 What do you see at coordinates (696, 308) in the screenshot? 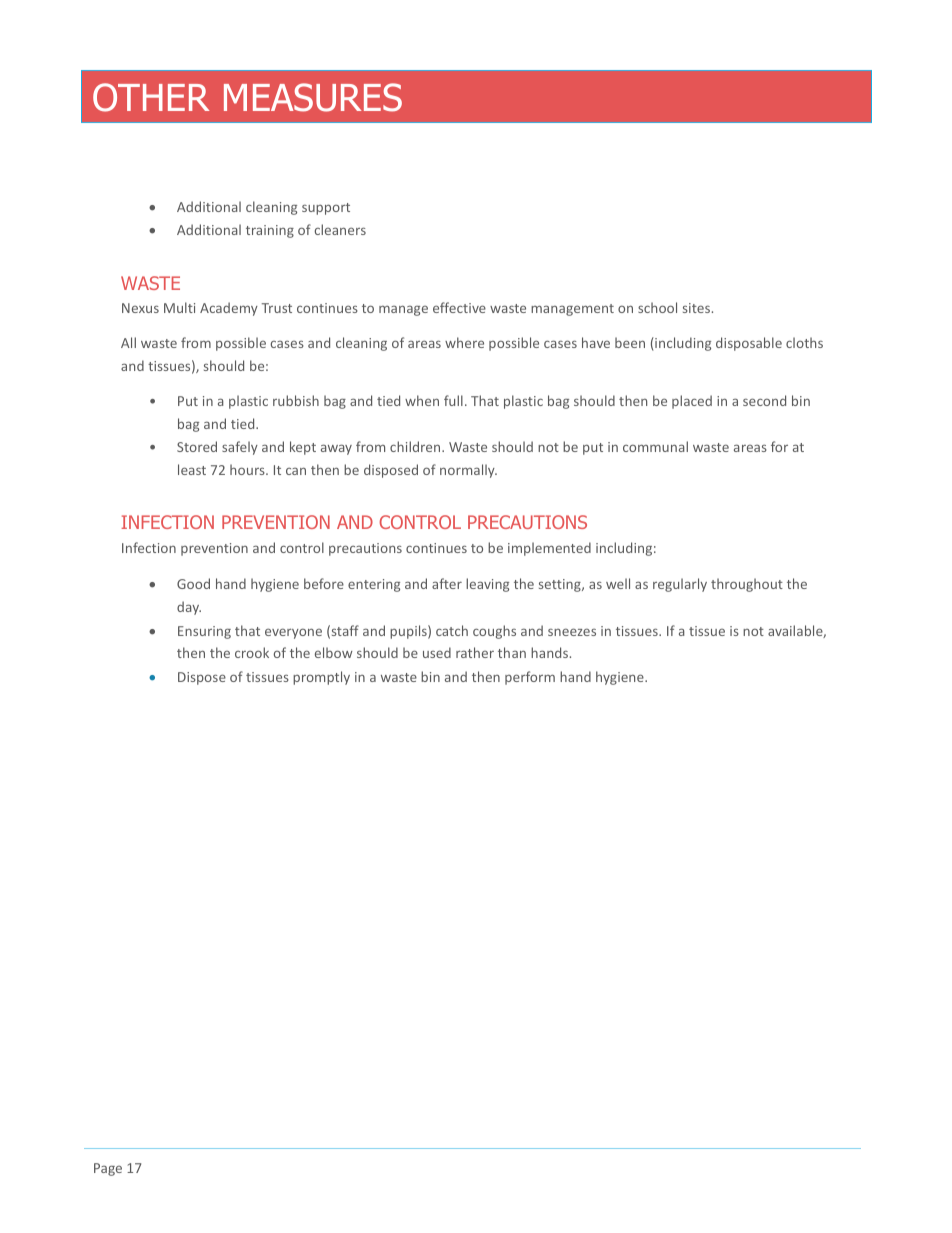
I see `sites` at bounding box center [696, 308].
